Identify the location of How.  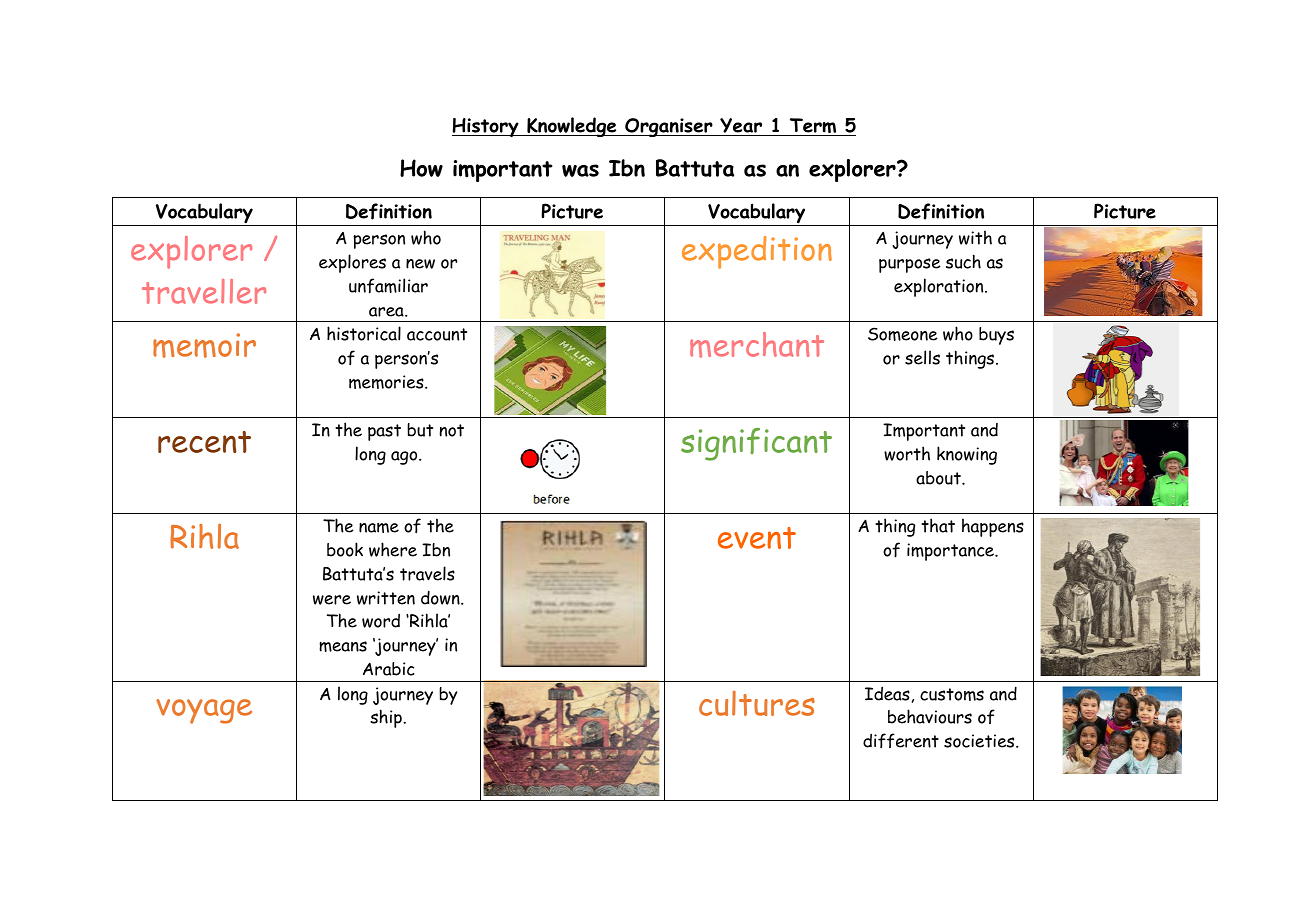
(421, 168).
